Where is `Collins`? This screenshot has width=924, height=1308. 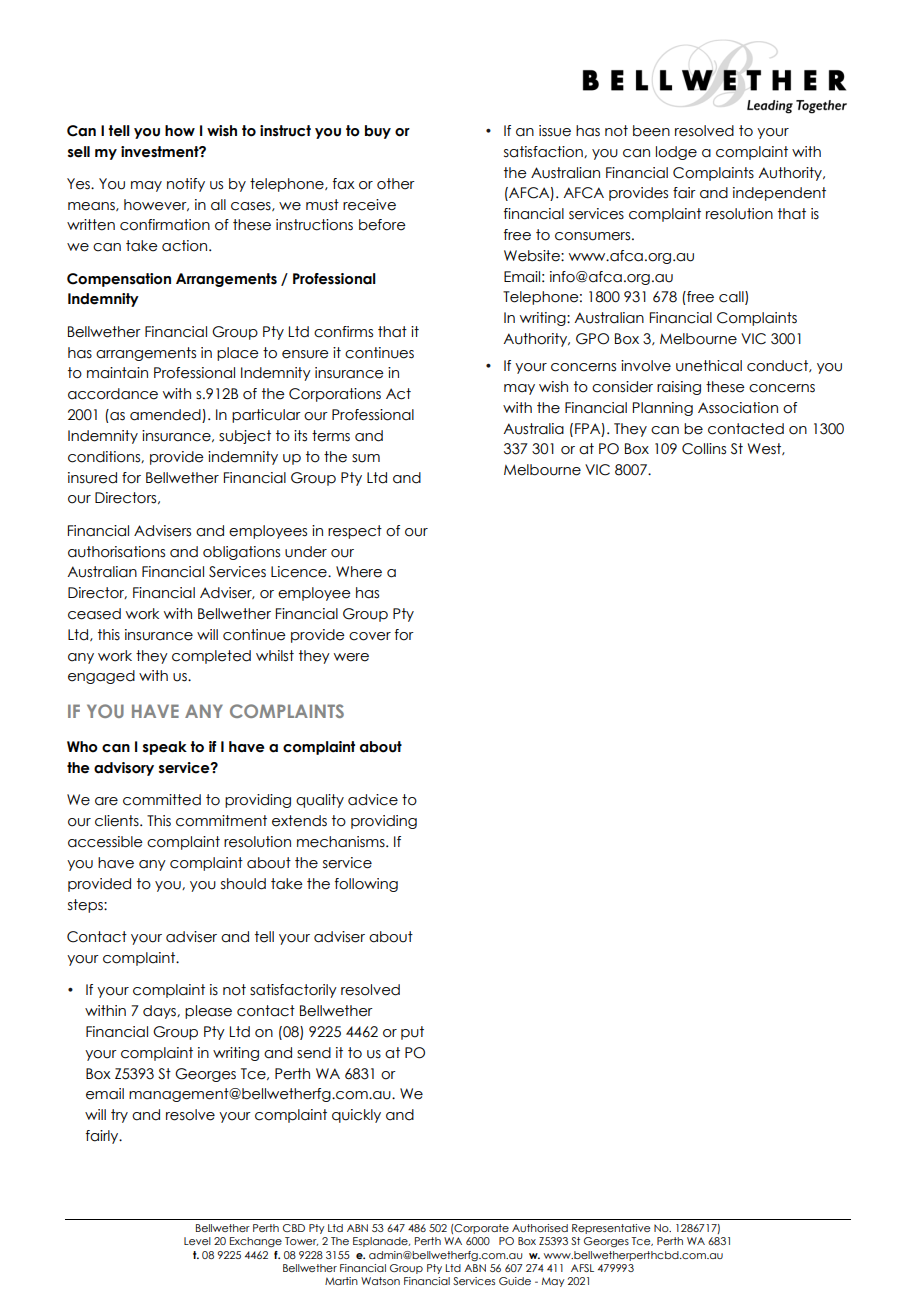 Collins is located at coordinates (704, 449).
